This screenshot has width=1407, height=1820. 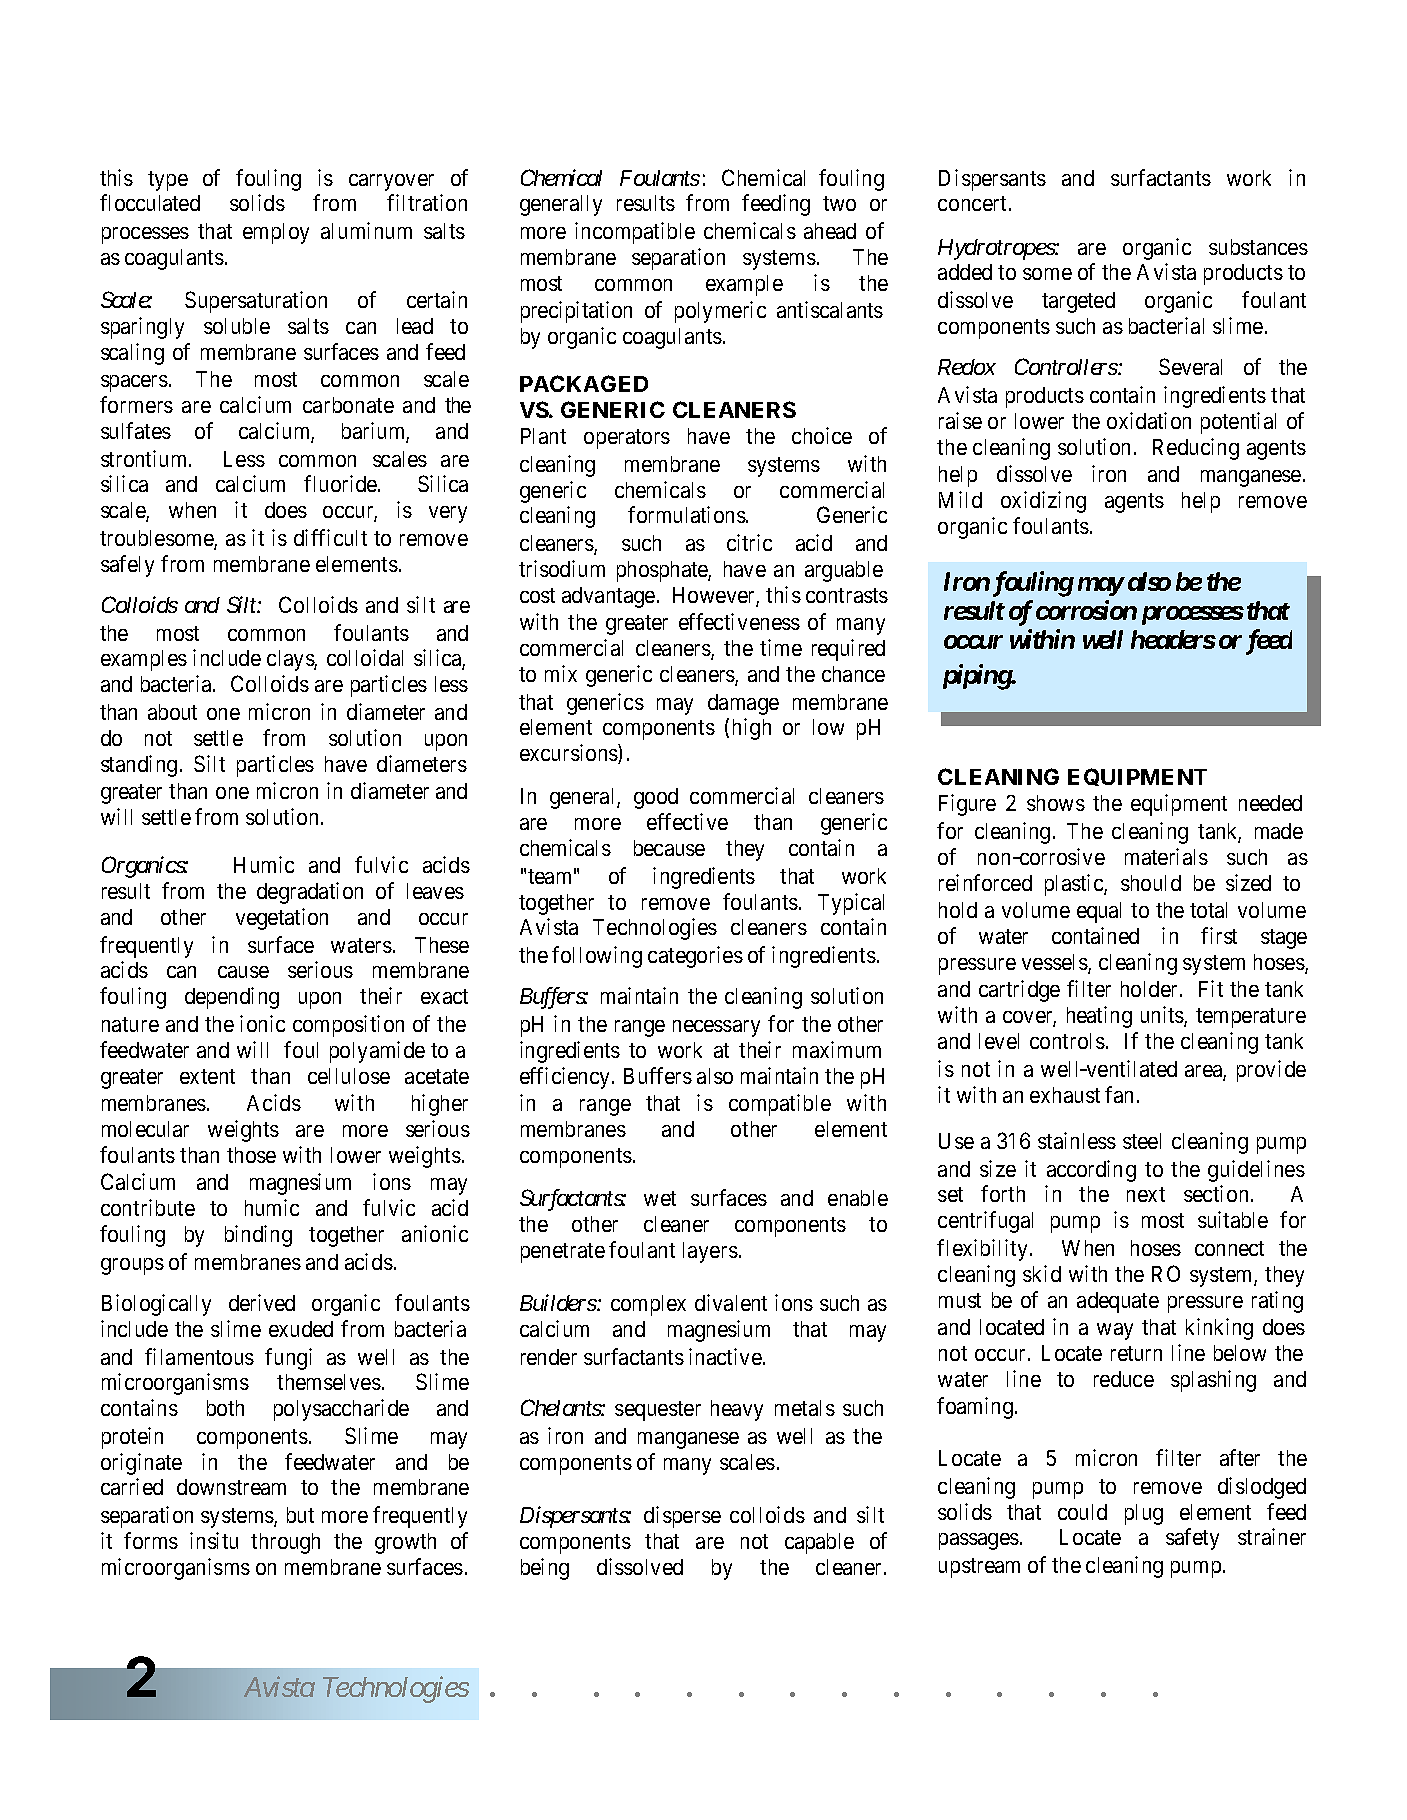 What do you see at coordinates (1144, 1514) in the screenshot?
I see `plug` at bounding box center [1144, 1514].
